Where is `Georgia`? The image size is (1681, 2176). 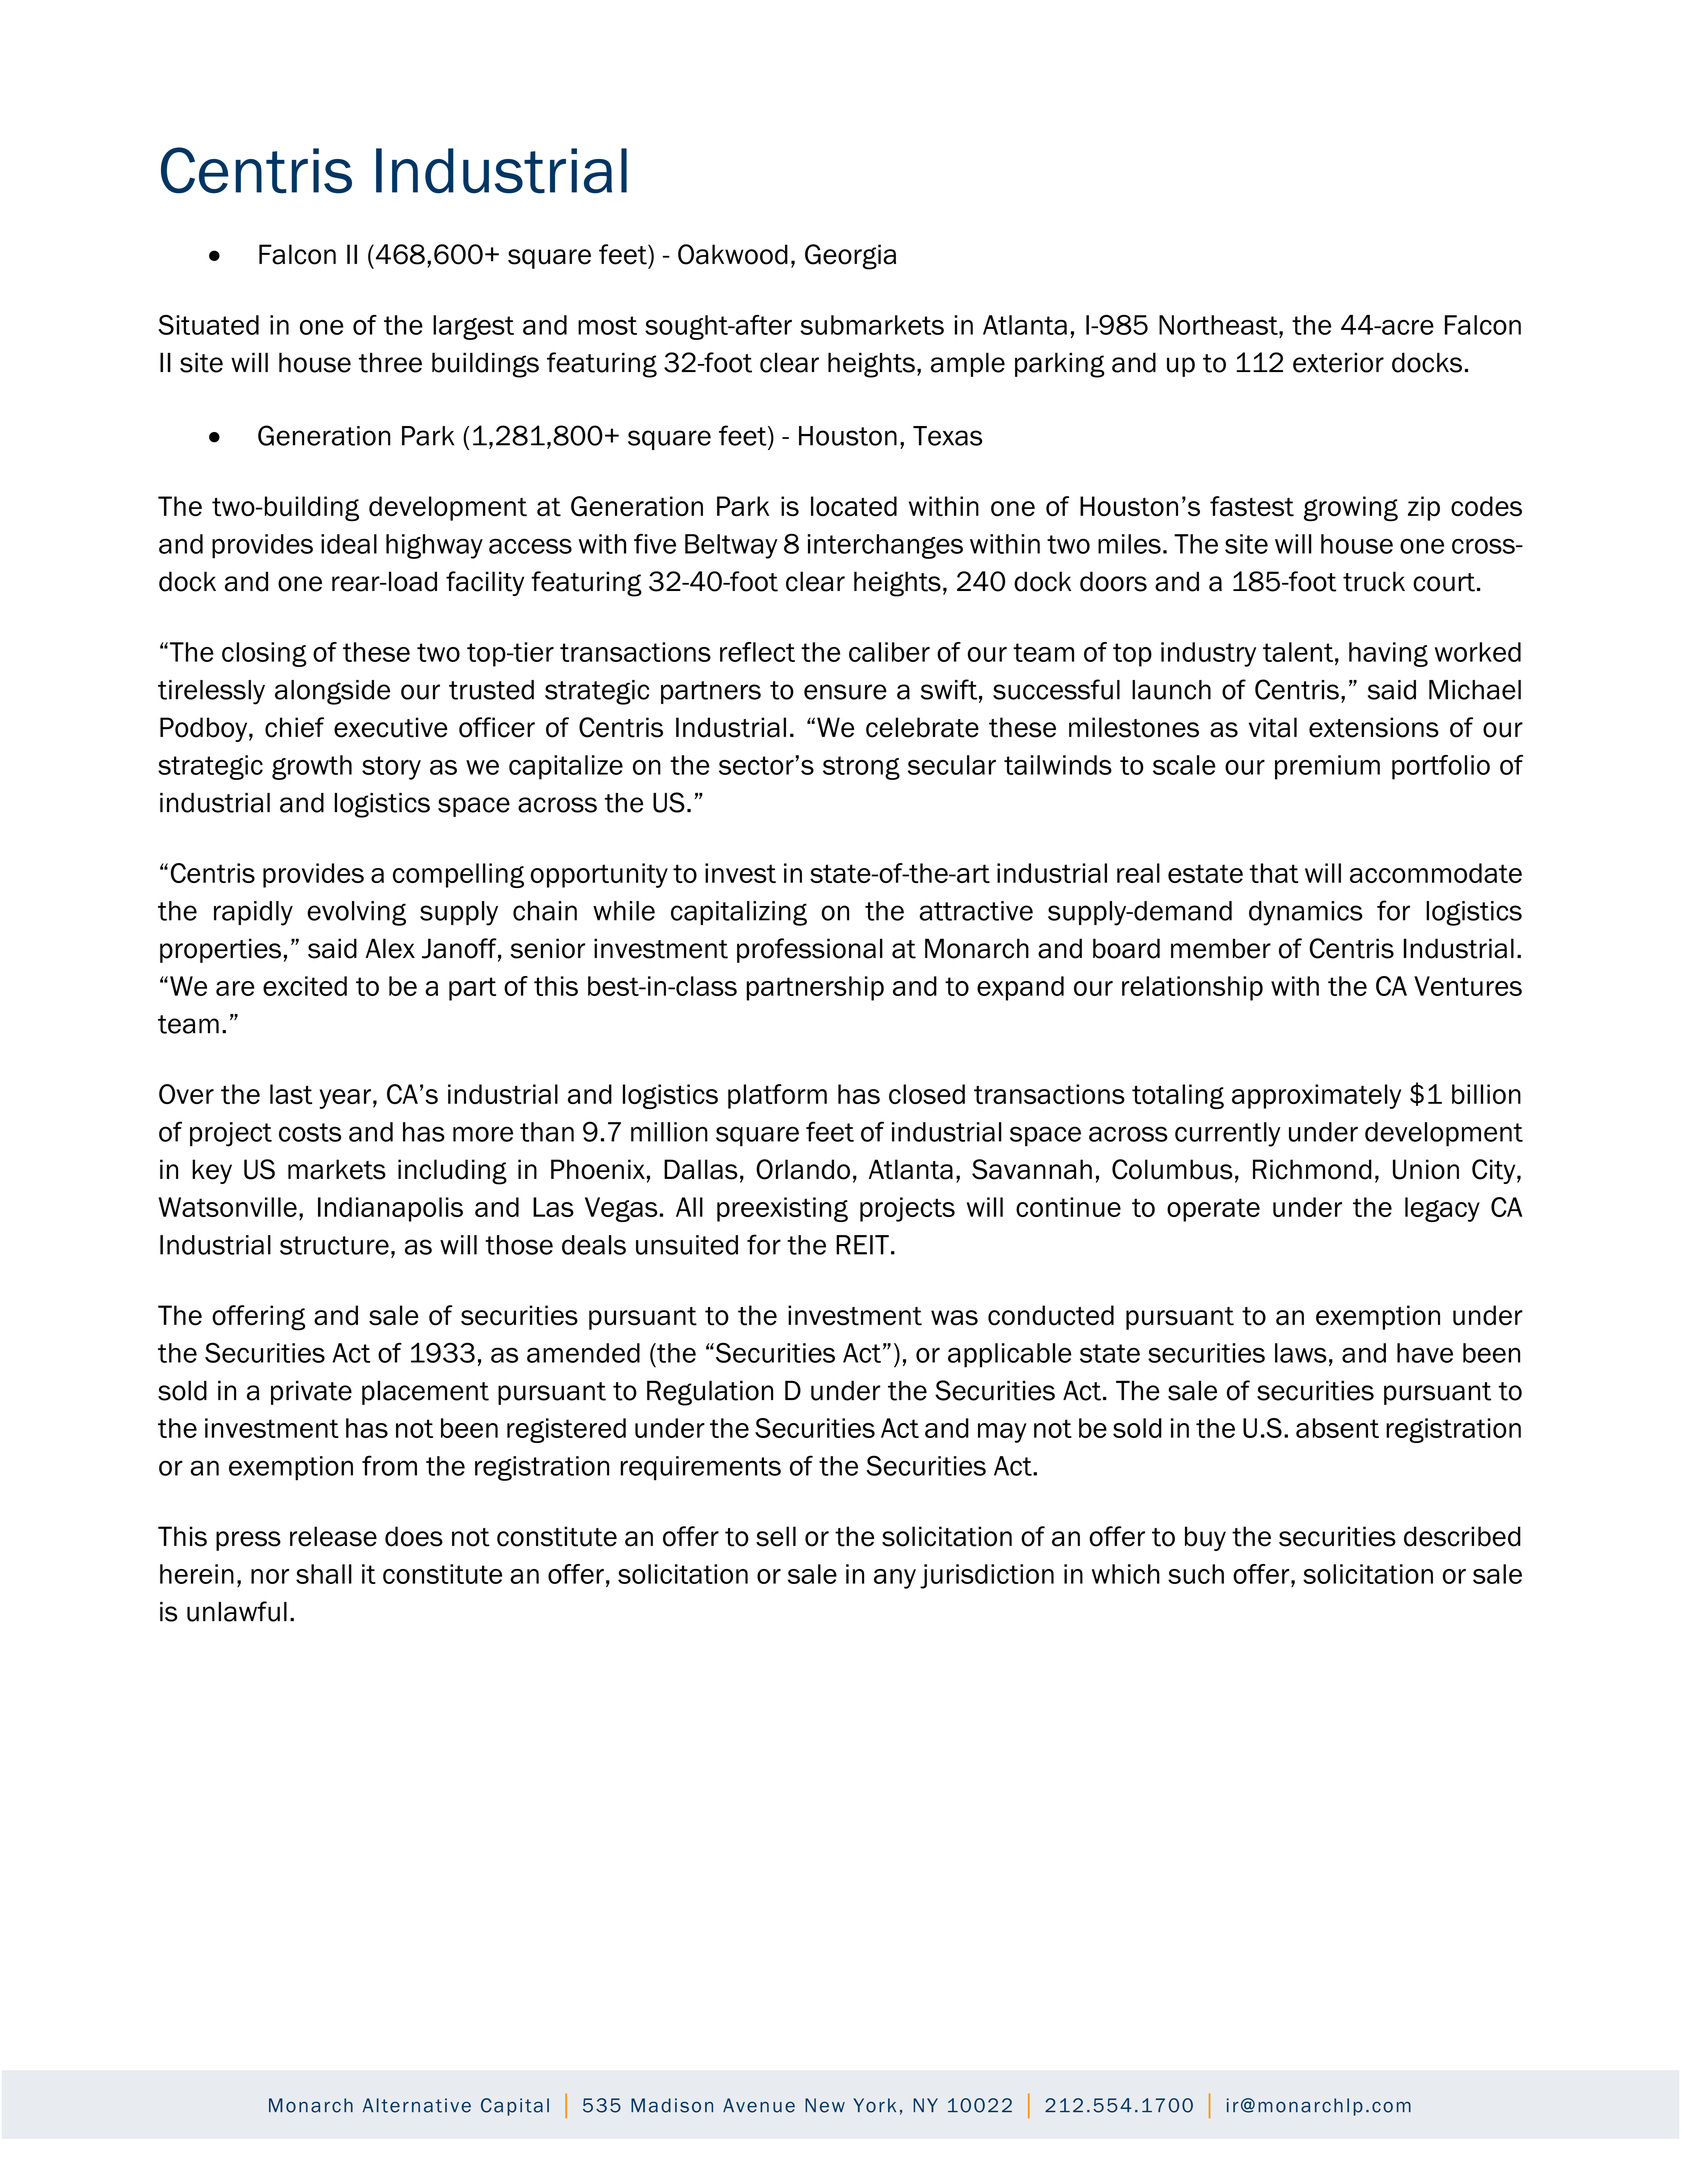
Georgia is located at coordinates (850, 257).
